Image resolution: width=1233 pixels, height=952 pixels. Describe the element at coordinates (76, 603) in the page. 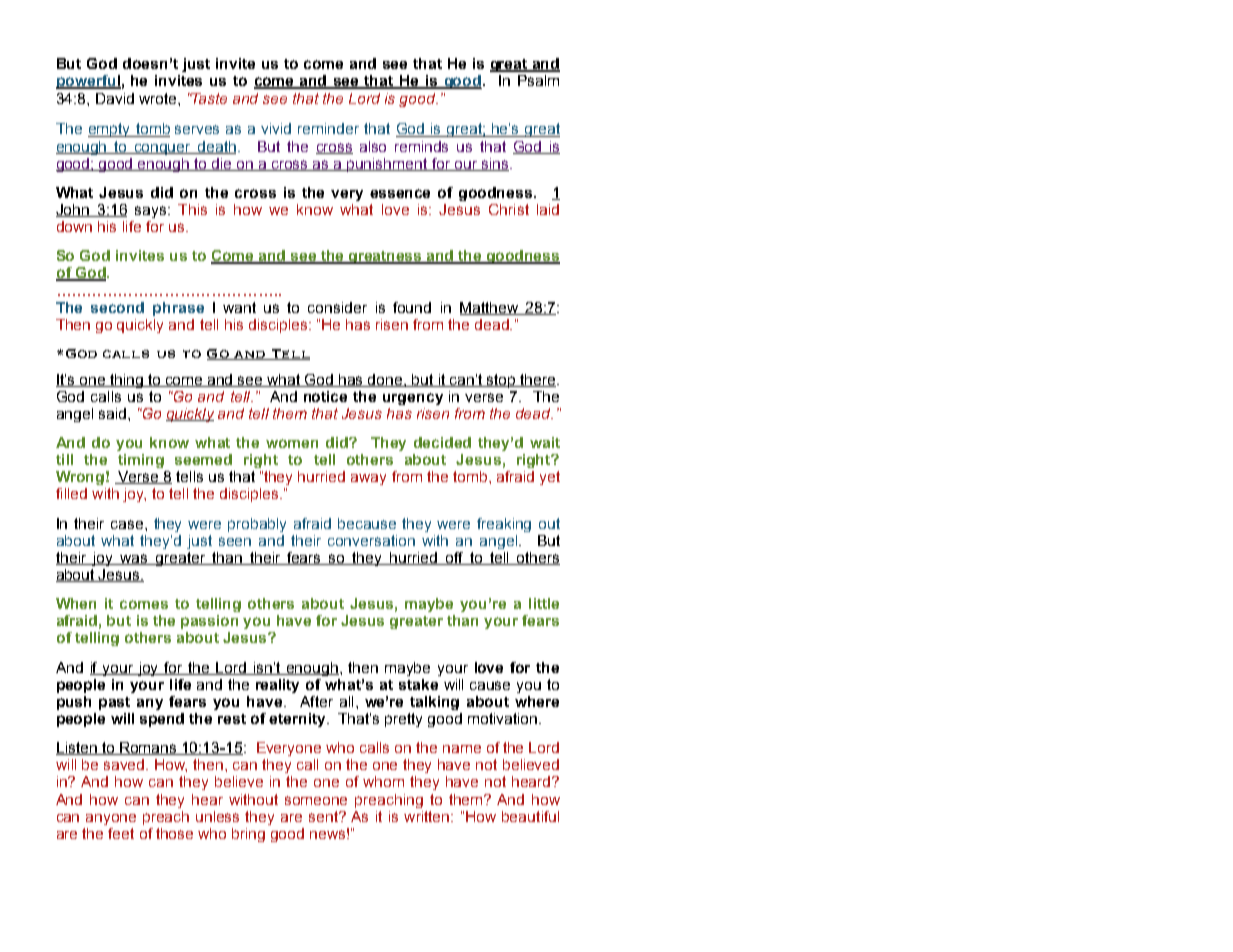

I see `When` at that location.
